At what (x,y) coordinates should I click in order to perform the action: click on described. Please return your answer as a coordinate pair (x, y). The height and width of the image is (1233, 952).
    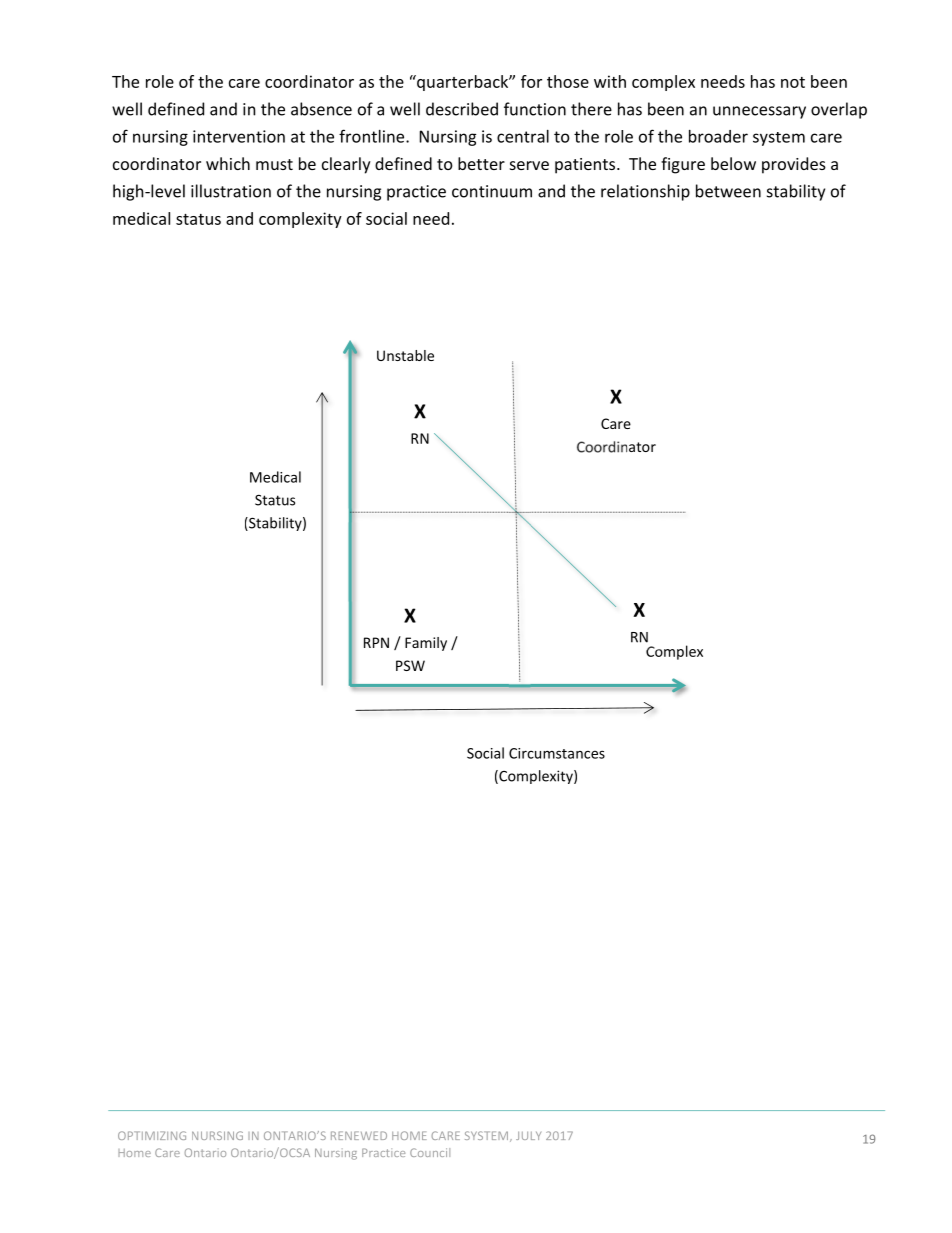
    Looking at the image, I should click on (462, 109).
